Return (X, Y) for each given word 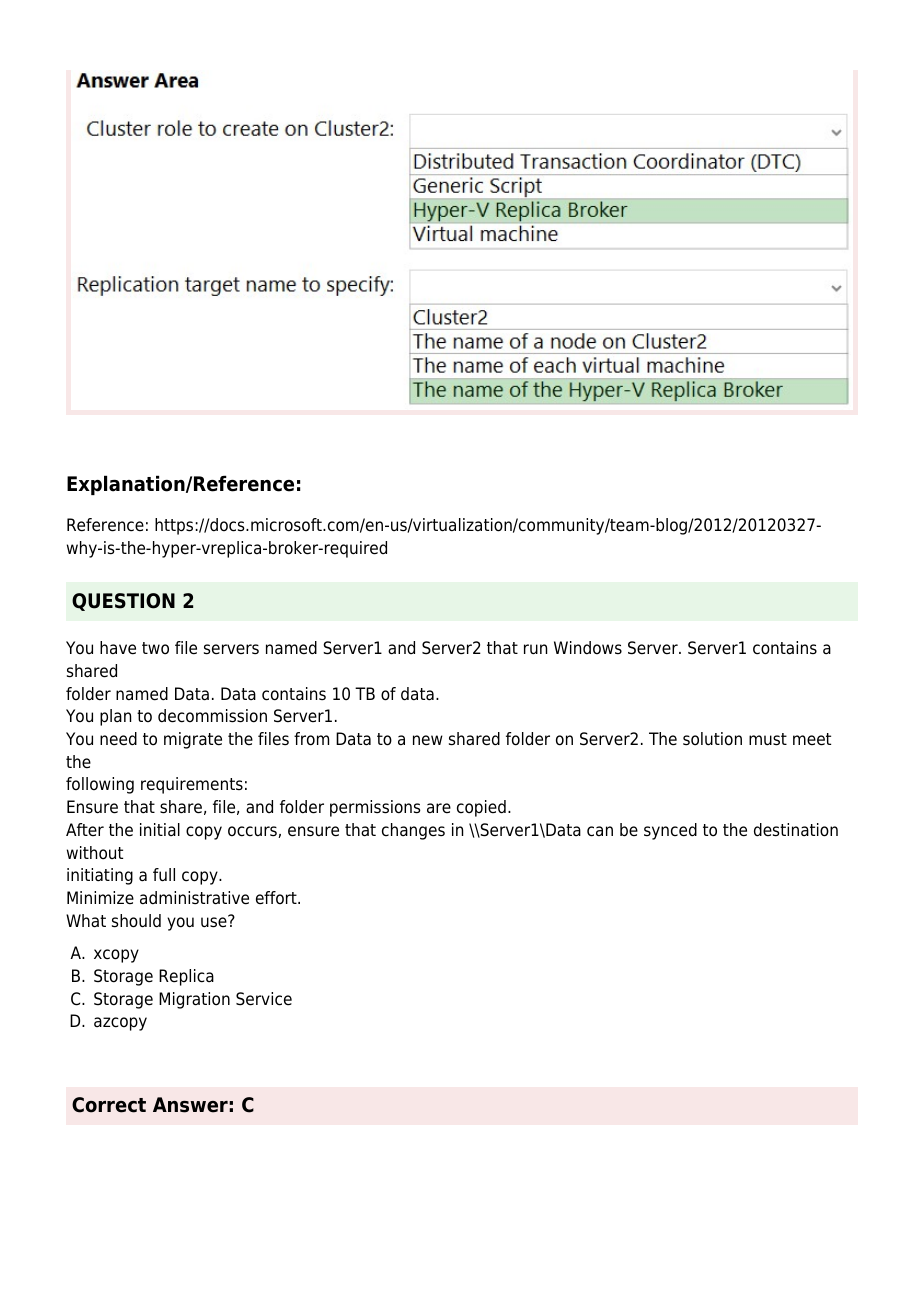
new (428, 740)
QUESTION (123, 602)
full (164, 875)
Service (264, 999)
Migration (194, 1000)
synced (670, 831)
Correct (109, 1105)
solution (712, 739)
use (215, 921)
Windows (588, 648)
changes (413, 831)
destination (796, 830)
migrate (193, 740)
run (535, 649)
